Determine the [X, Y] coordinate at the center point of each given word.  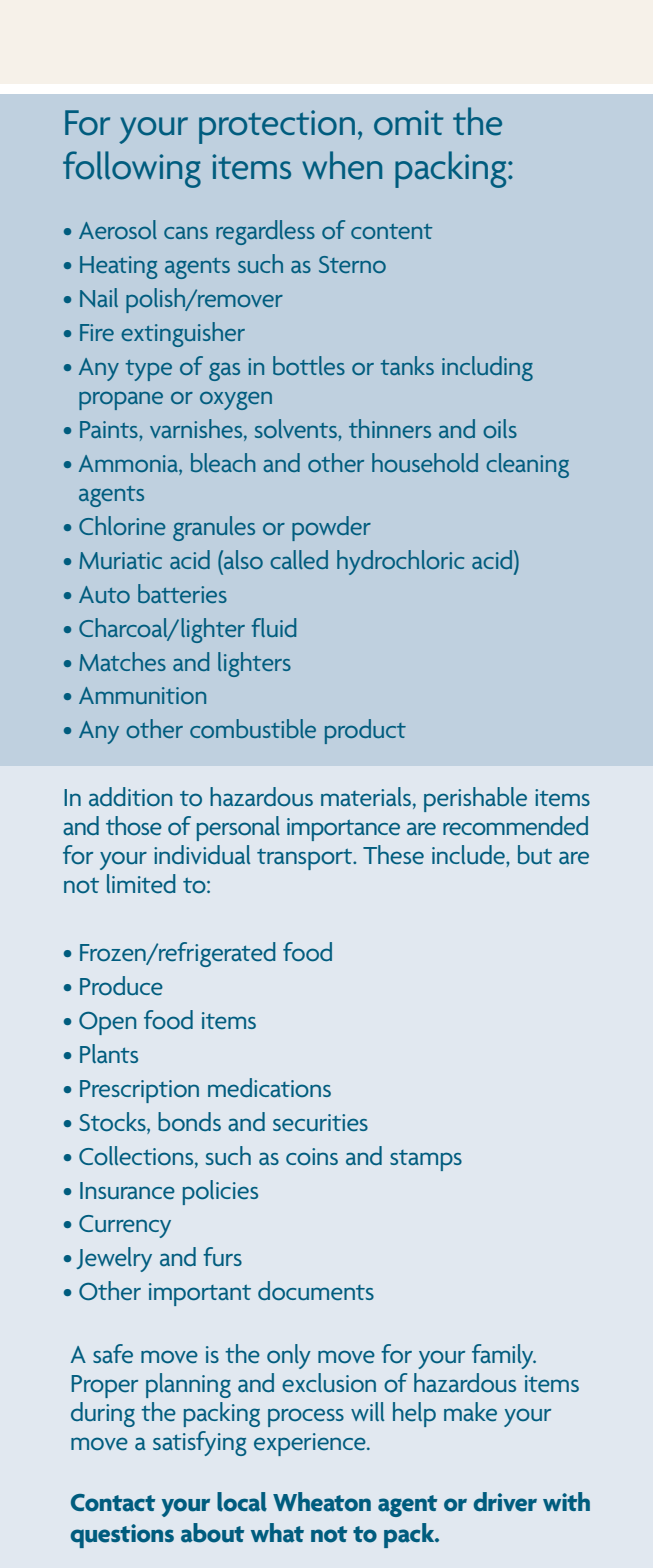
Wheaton [322, 1502]
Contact [113, 1503]
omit [408, 123]
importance [343, 829]
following [132, 169]
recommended [515, 826]
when [342, 165]
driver [505, 1502]
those [134, 825]
